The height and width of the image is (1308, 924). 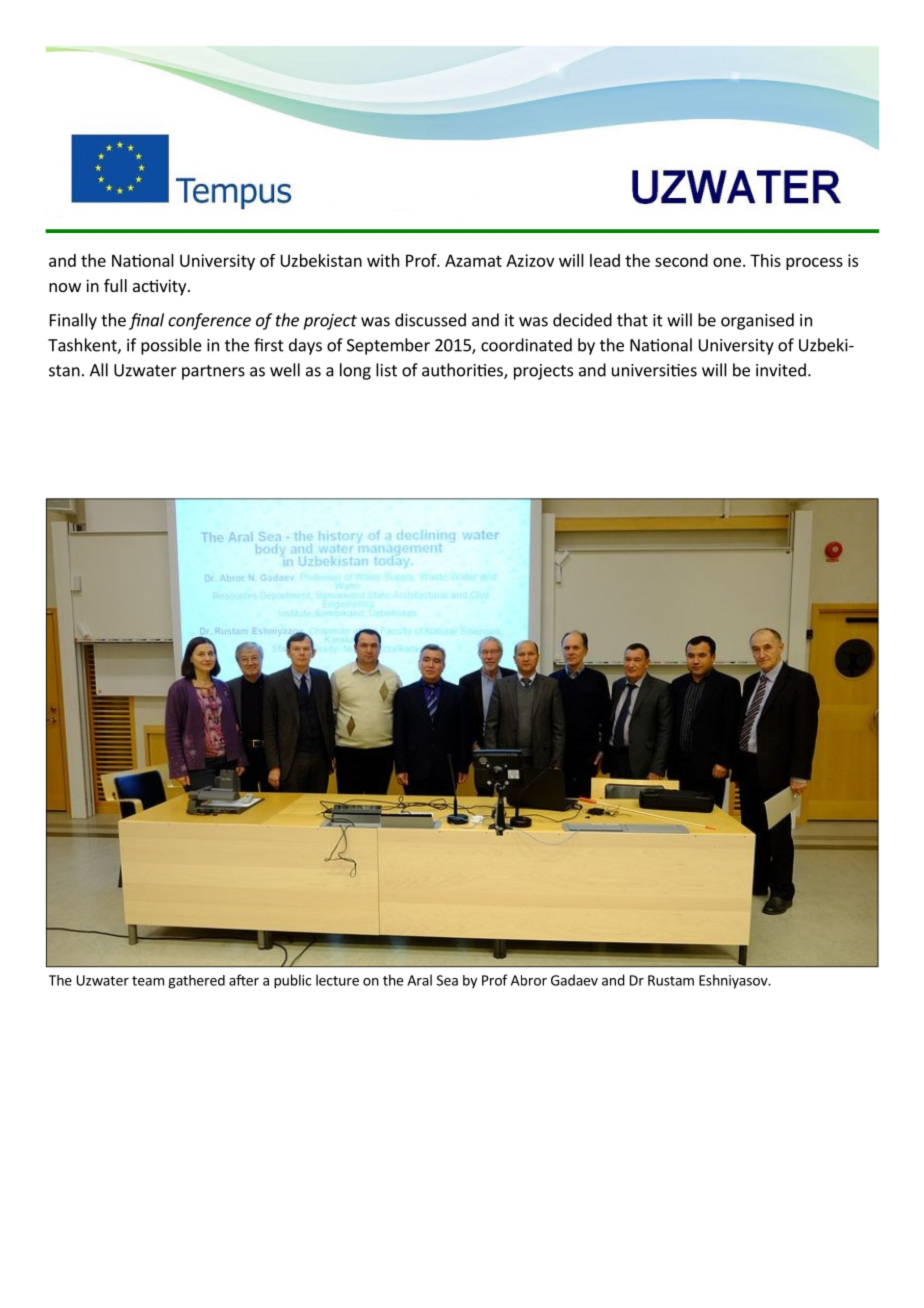 What do you see at coordinates (213, 372) in the image?
I see `partners` at bounding box center [213, 372].
